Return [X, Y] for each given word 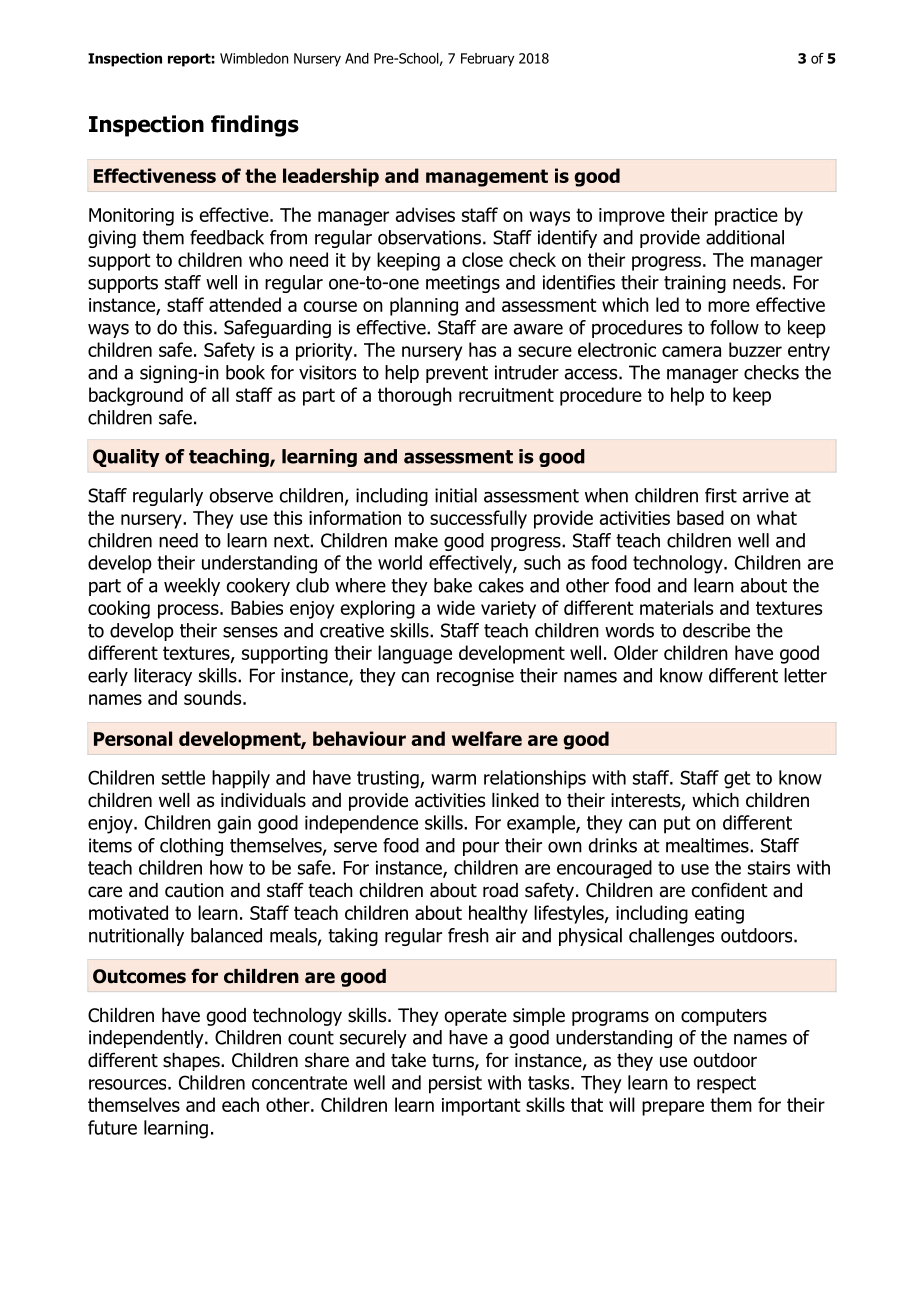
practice [746, 217]
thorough [415, 396]
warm [453, 779]
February [487, 60]
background [136, 396]
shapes [192, 1062]
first [721, 495]
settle [183, 777]
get [737, 780]
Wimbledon [254, 58]
